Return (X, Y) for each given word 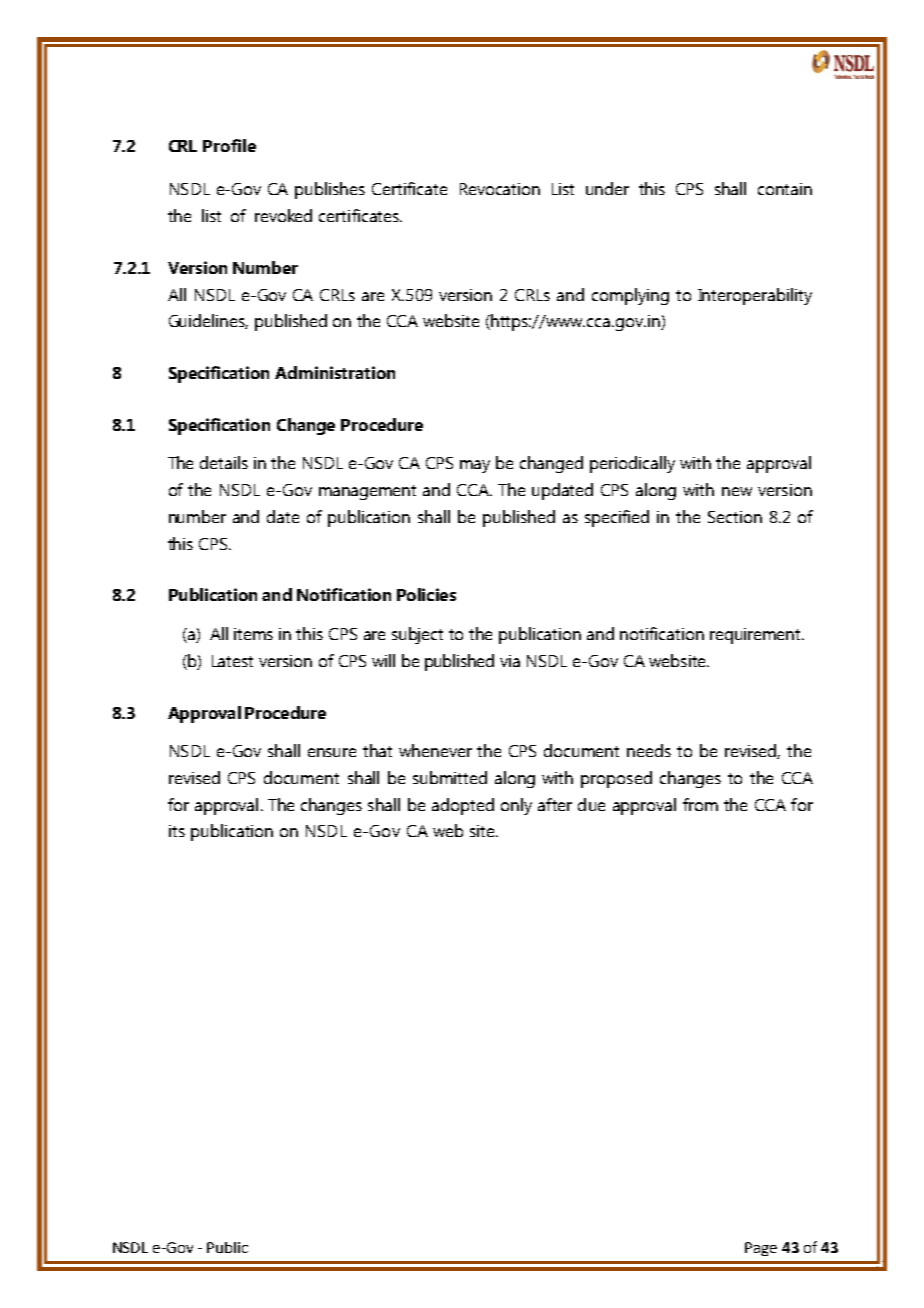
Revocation (500, 189)
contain (785, 189)
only (516, 806)
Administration (335, 372)
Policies (426, 594)
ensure (332, 752)
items (253, 634)
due (591, 804)
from (700, 804)
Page (761, 1249)
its (177, 831)
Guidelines (208, 321)
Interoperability (755, 296)
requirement (756, 636)
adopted (463, 806)
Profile (229, 145)
